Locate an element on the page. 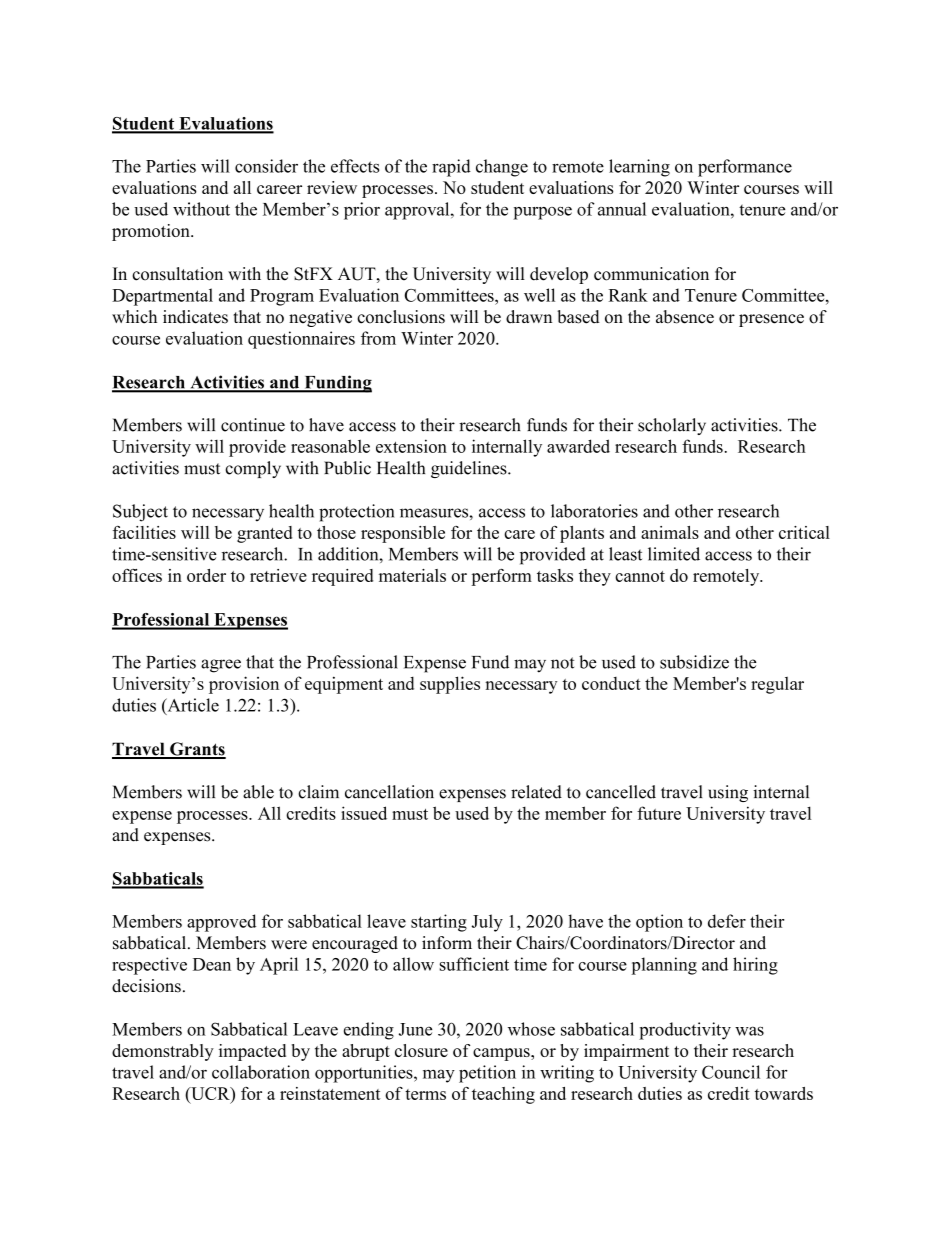 The width and height of the image is (952, 1233). Grants is located at coordinates (197, 750).
